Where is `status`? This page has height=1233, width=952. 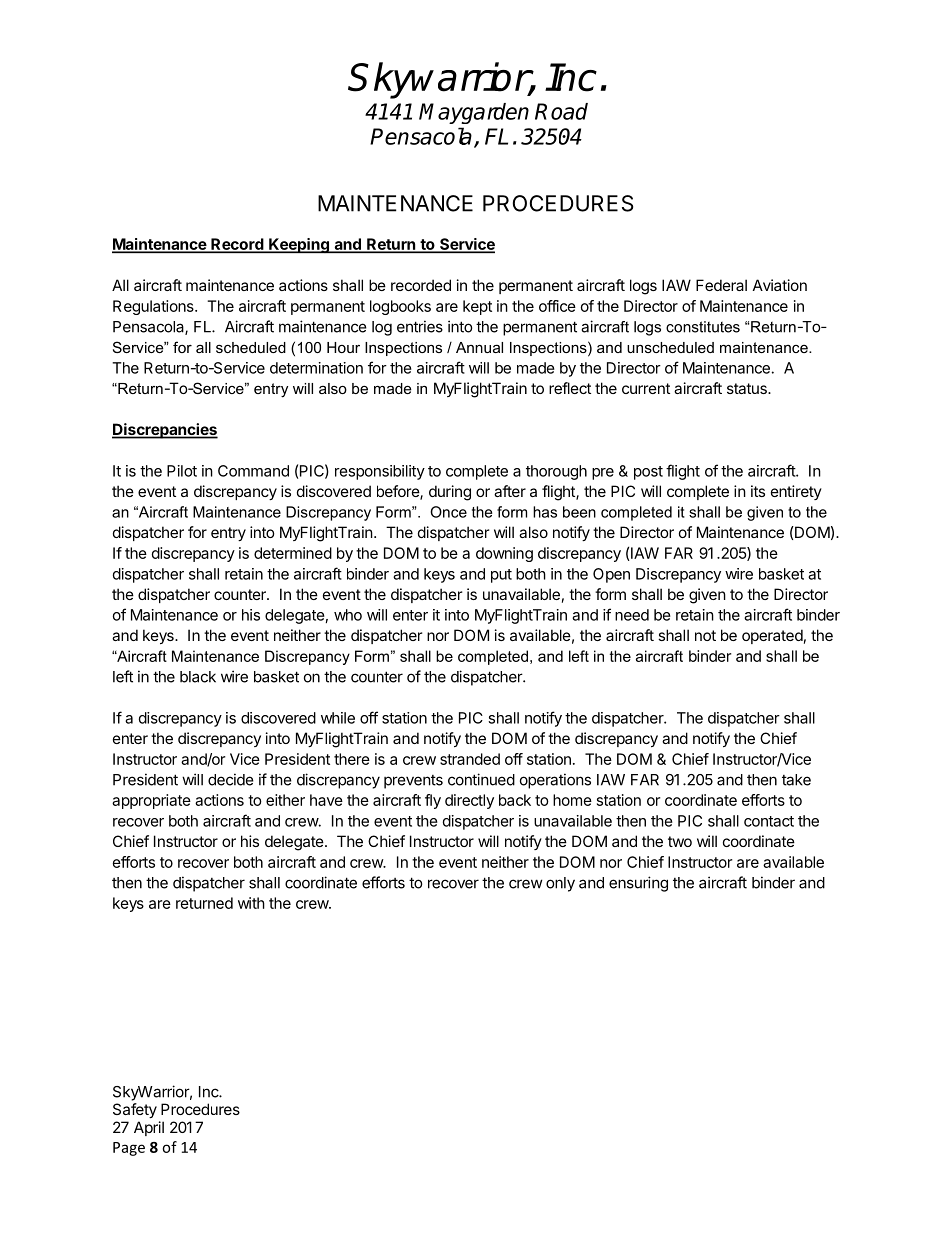
status is located at coordinates (748, 388).
